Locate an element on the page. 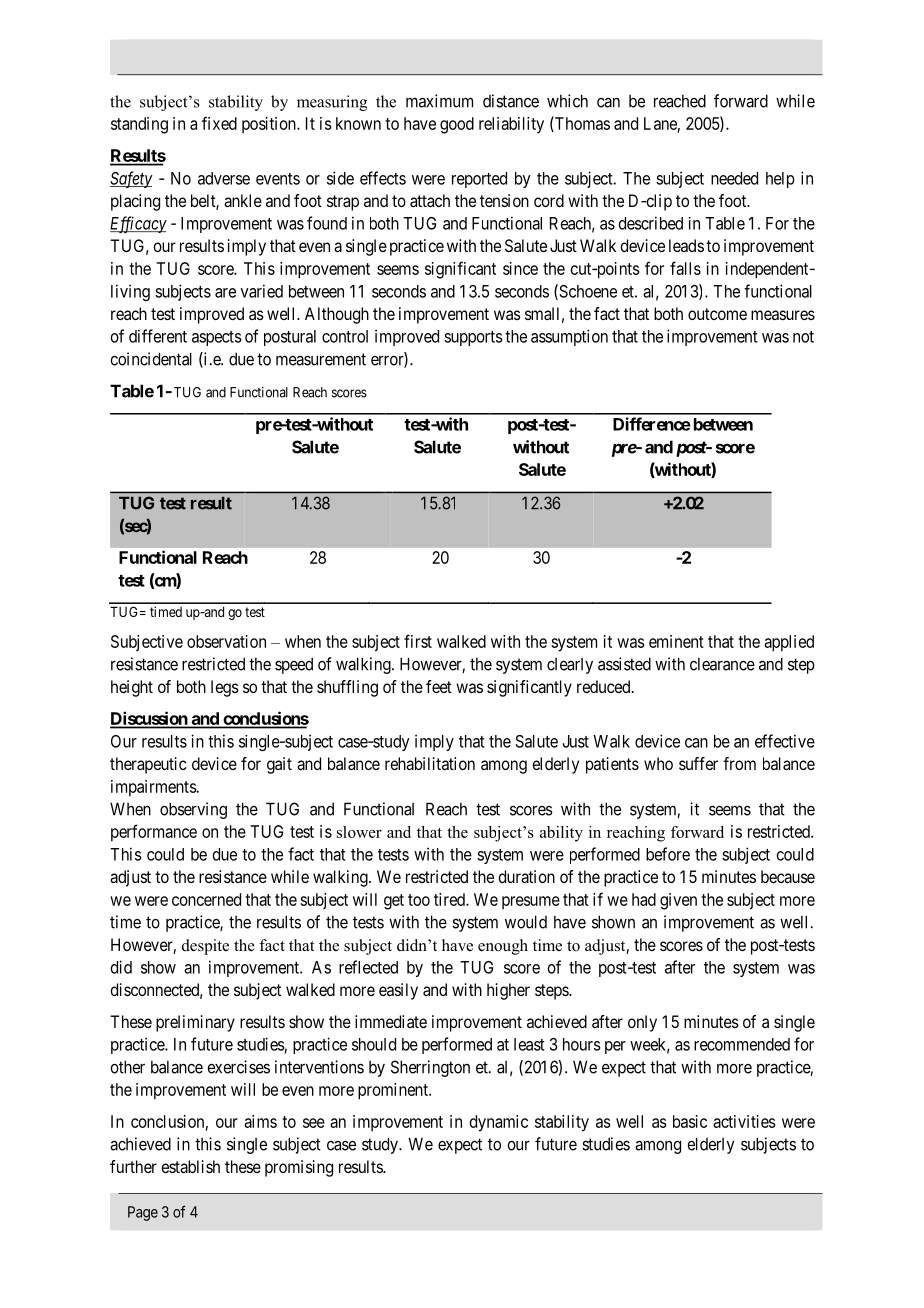 The width and height of the page is (924, 1308). activities is located at coordinates (744, 1121).
